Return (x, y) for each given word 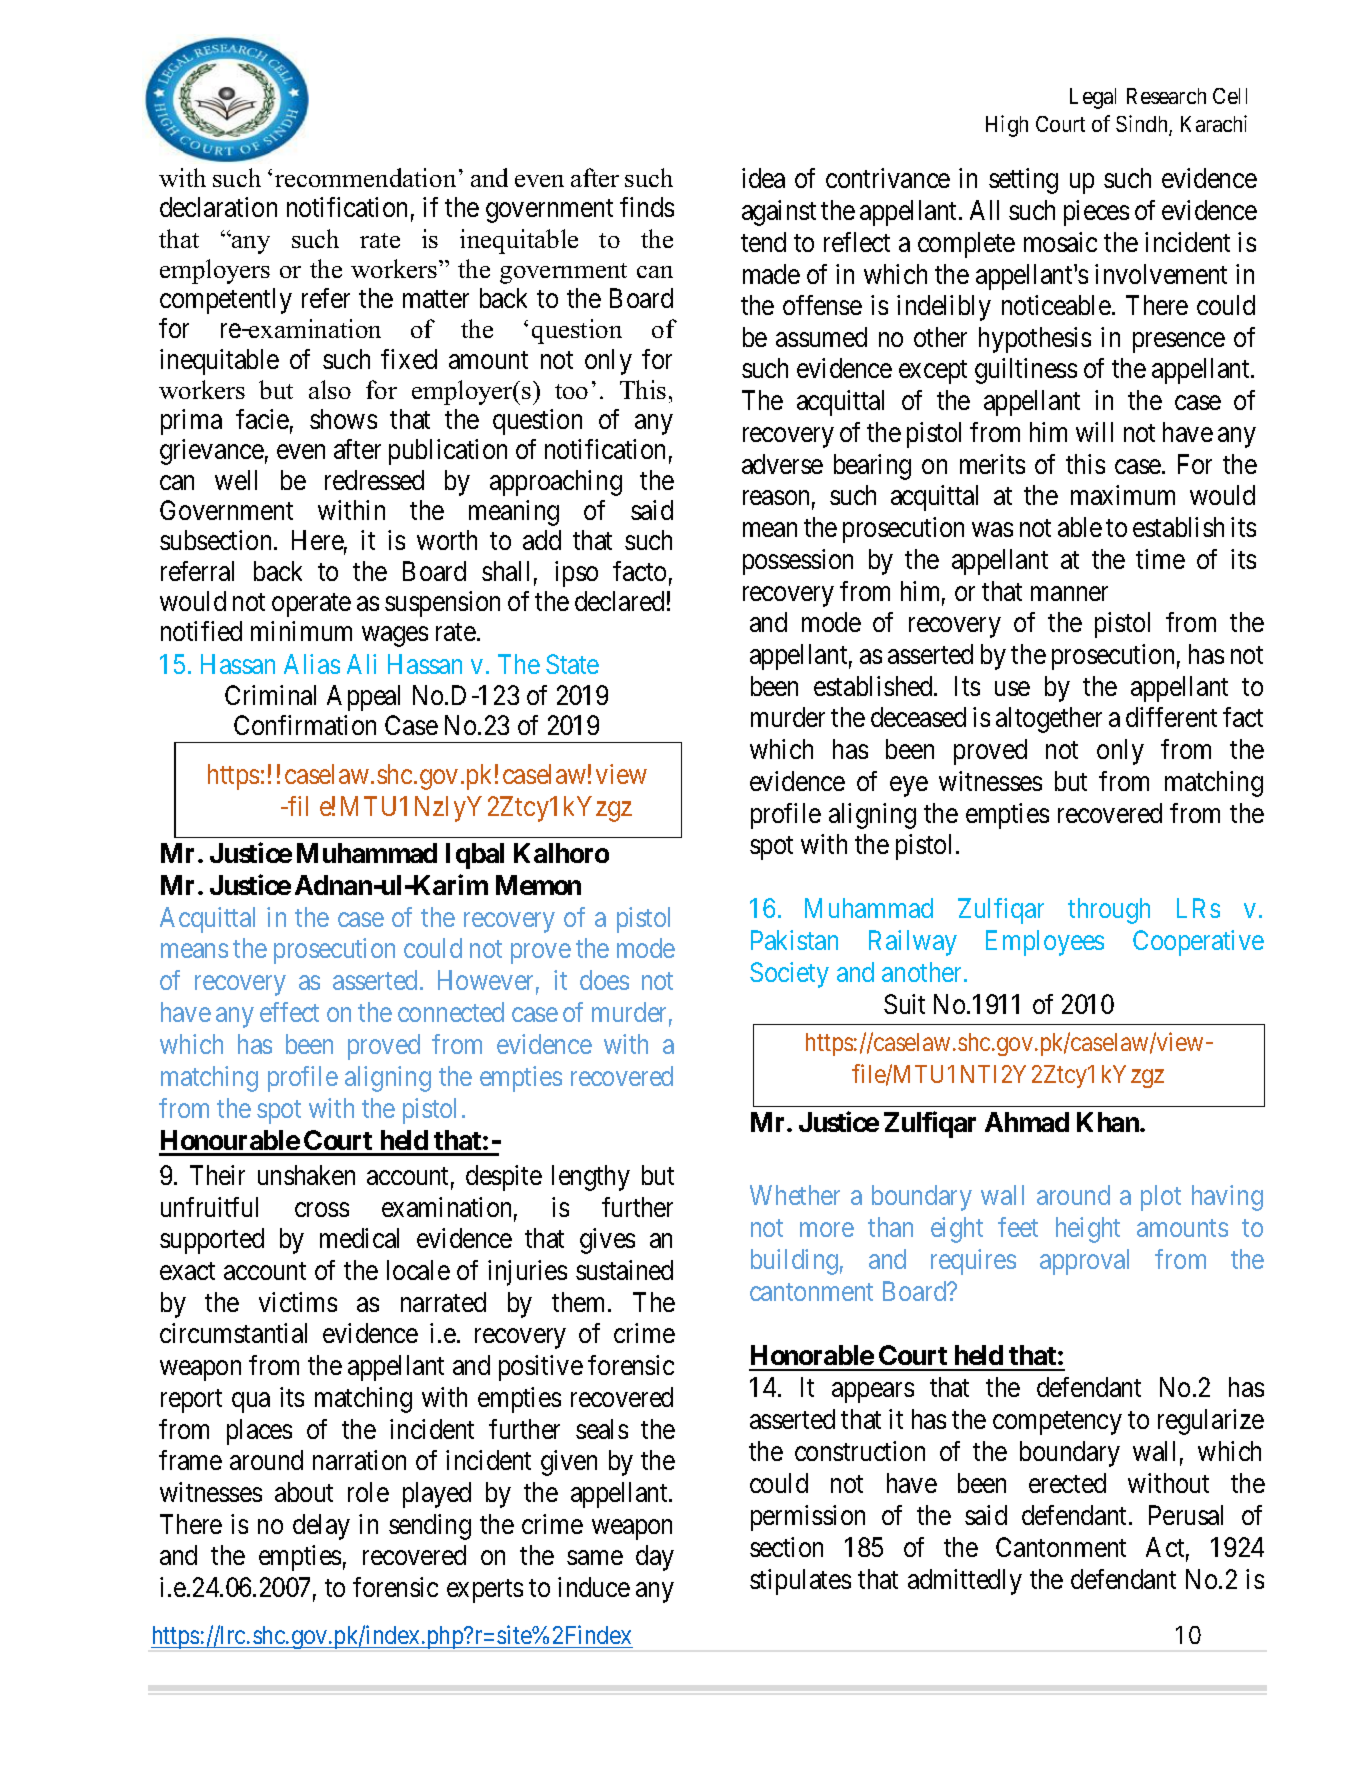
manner (1069, 593)
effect (289, 1012)
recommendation (365, 177)
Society (789, 975)
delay (321, 1527)
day (655, 1558)
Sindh (1143, 125)
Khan (1109, 1122)
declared (619, 601)
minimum (301, 631)
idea (763, 178)
